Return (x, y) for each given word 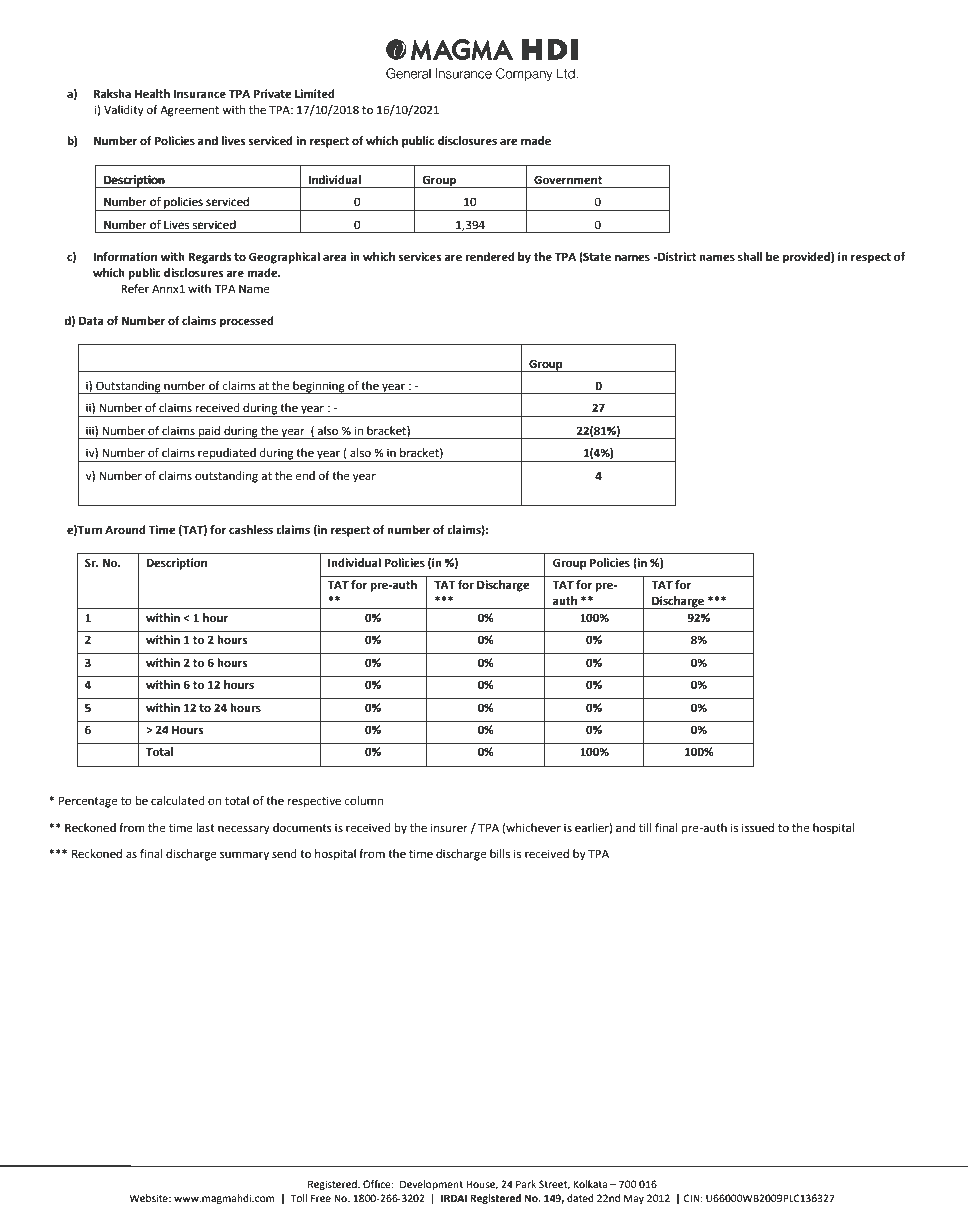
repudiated (227, 455)
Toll (299, 1198)
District (676, 257)
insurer (449, 828)
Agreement (189, 111)
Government (568, 180)
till (645, 827)
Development (431, 1185)
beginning (319, 387)
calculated (178, 801)
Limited (315, 94)
